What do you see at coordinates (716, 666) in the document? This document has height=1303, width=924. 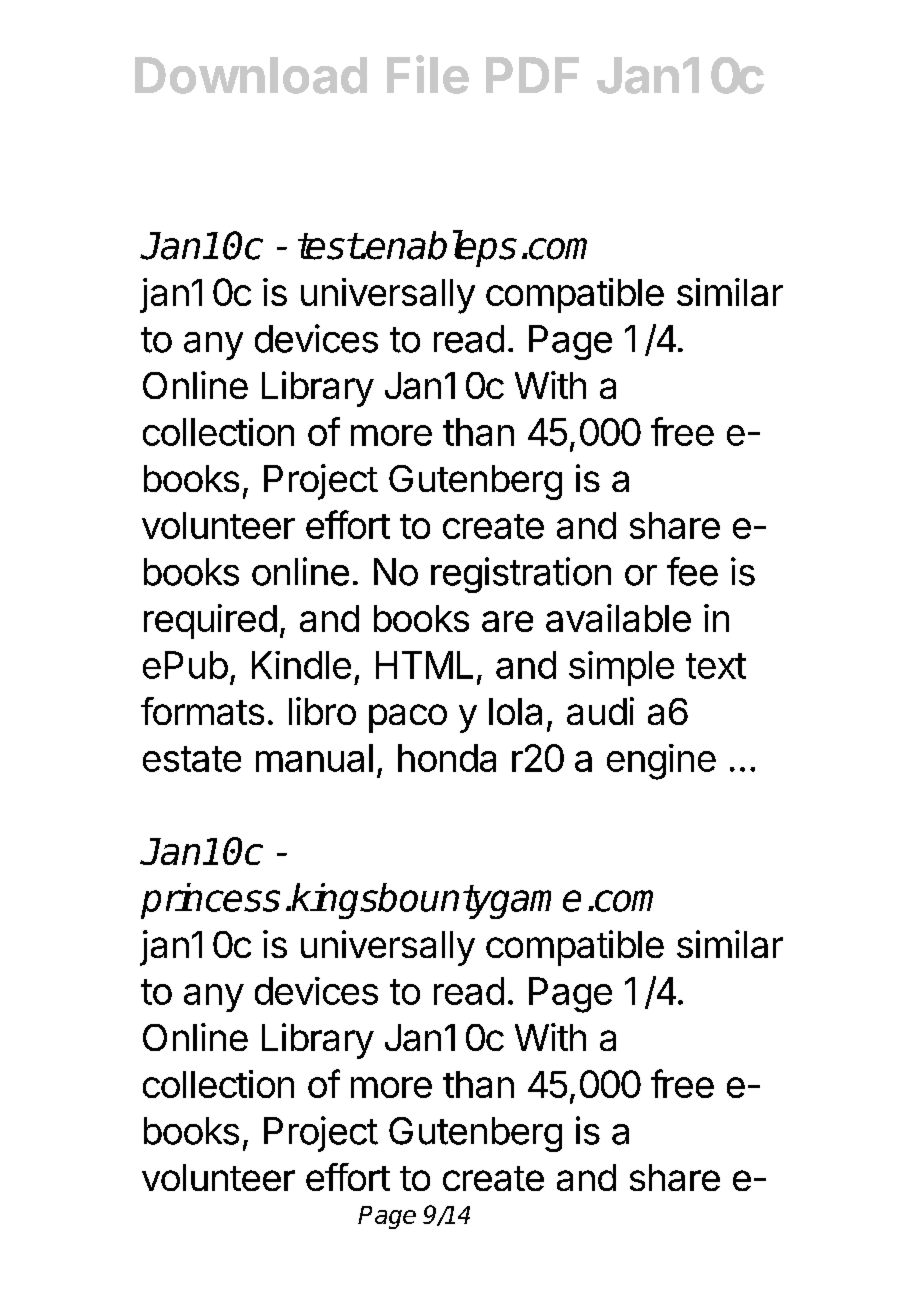 I see `text` at bounding box center [716, 666].
